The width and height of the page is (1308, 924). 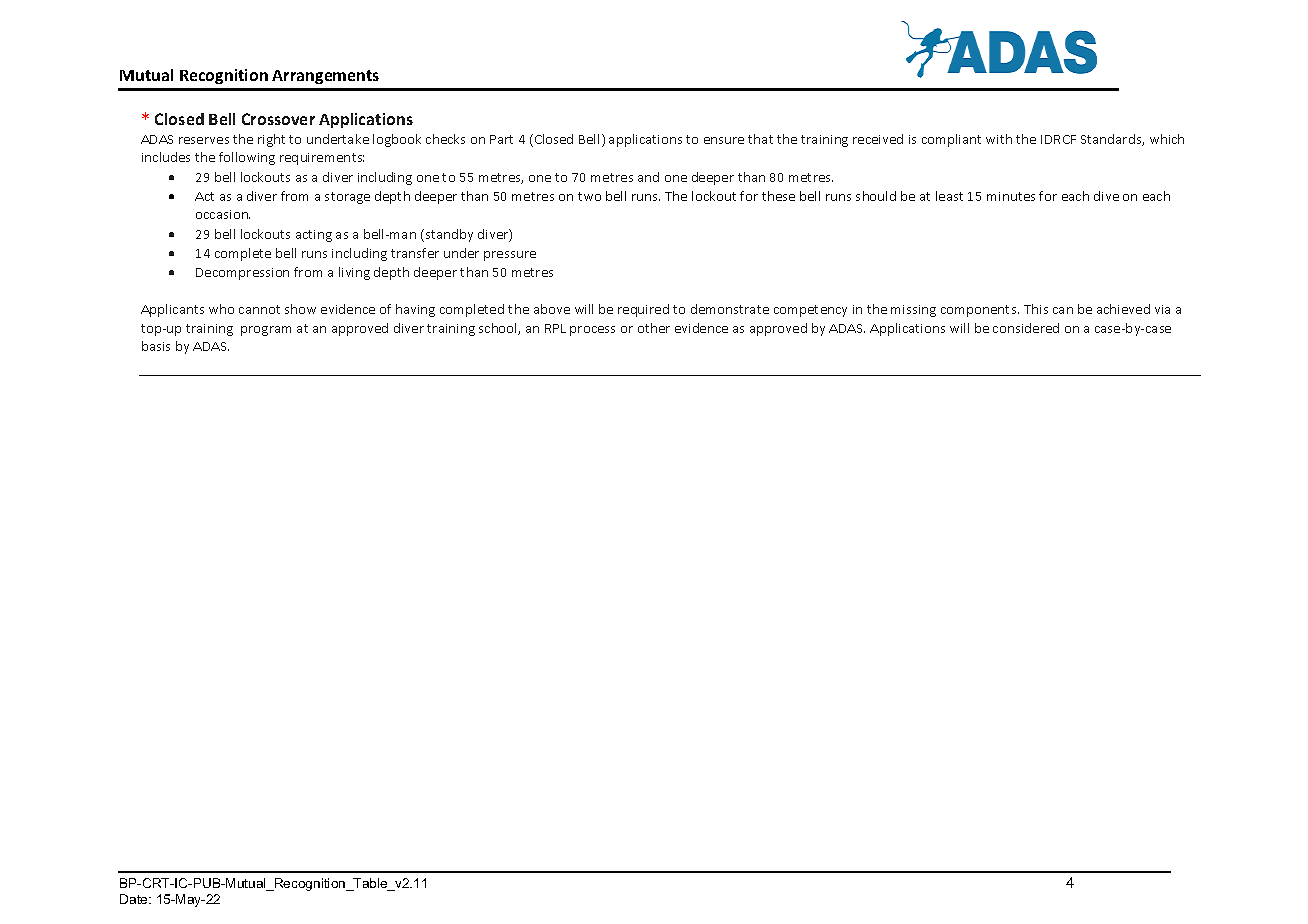 What do you see at coordinates (135, 899) in the page?
I see `Date` at bounding box center [135, 899].
